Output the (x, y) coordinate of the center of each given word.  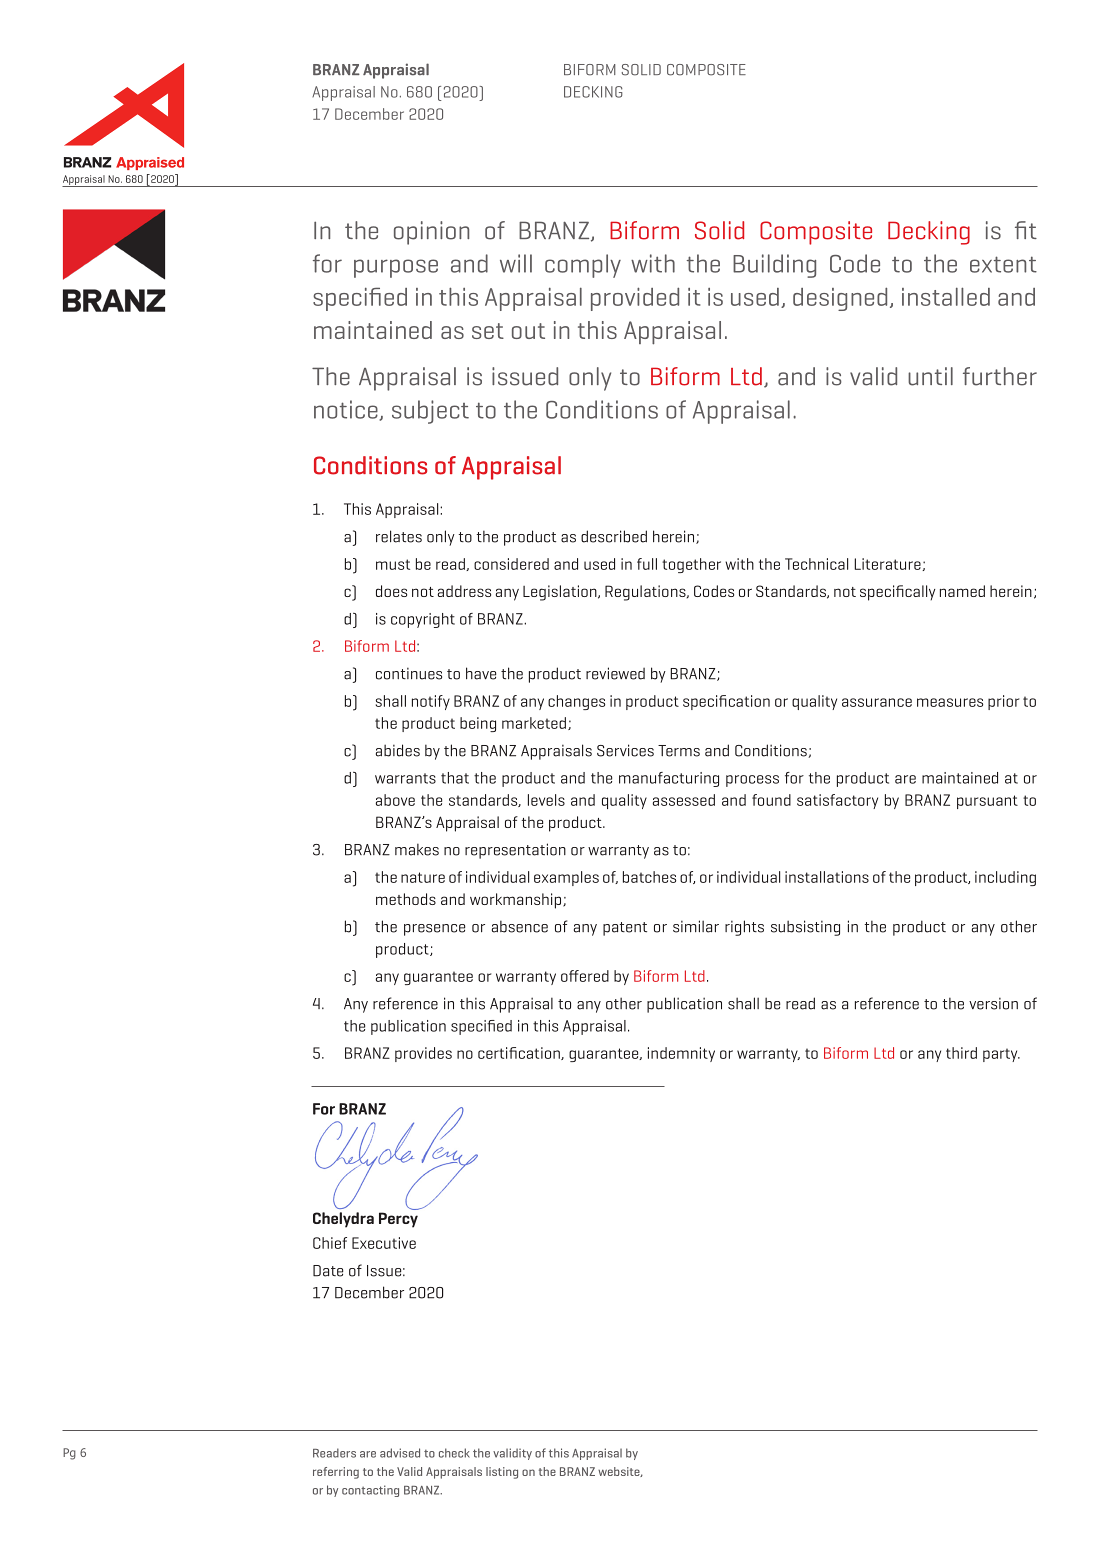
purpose (396, 268)
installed (946, 296)
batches (649, 877)
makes (417, 849)
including (1005, 878)
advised (400, 1453)
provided (635, 299)
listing (502, 1473)
